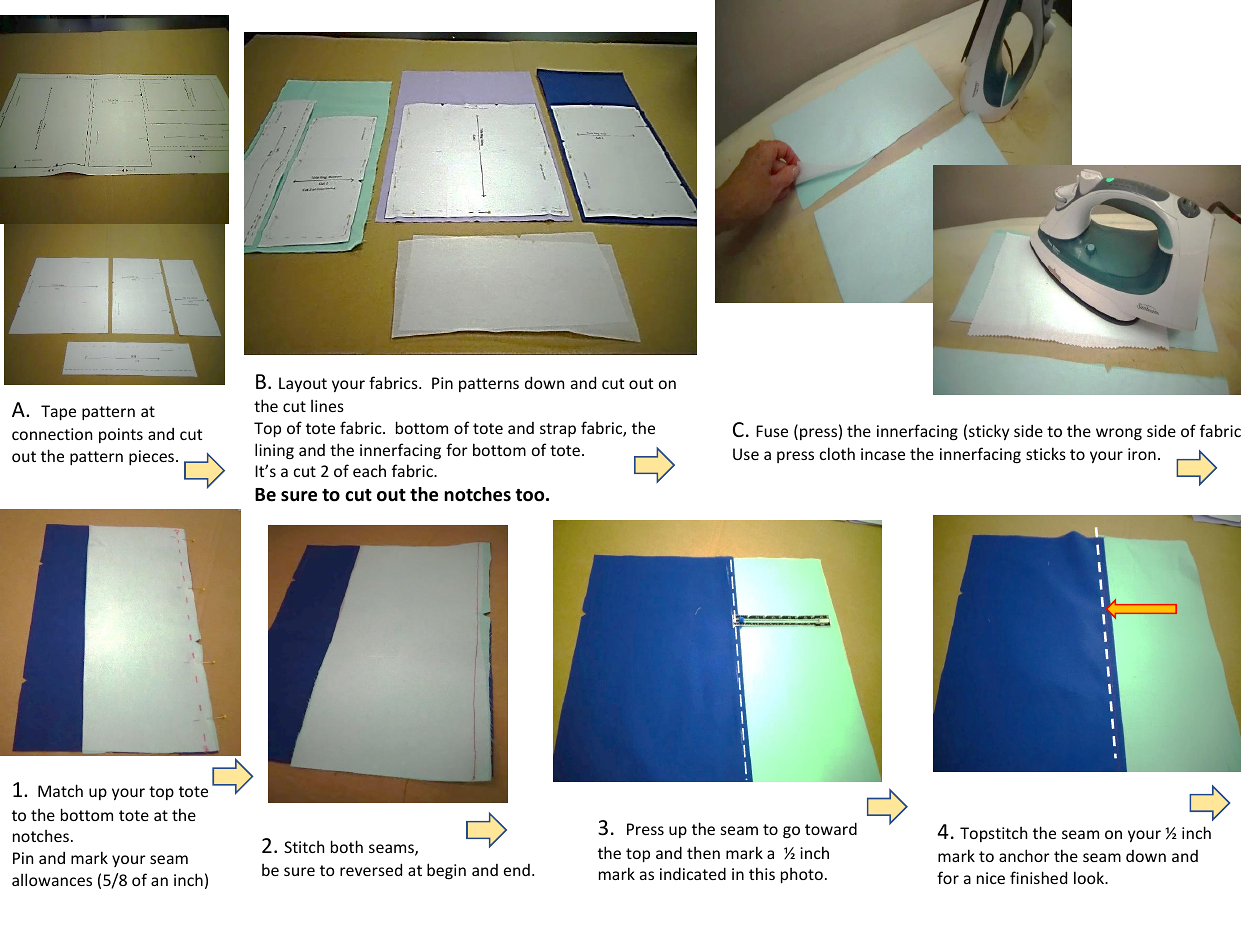 The height and width of the page is (952, 1241). Describe the element at coordinates (558, 430) in the page. I see `strap` at that location.
